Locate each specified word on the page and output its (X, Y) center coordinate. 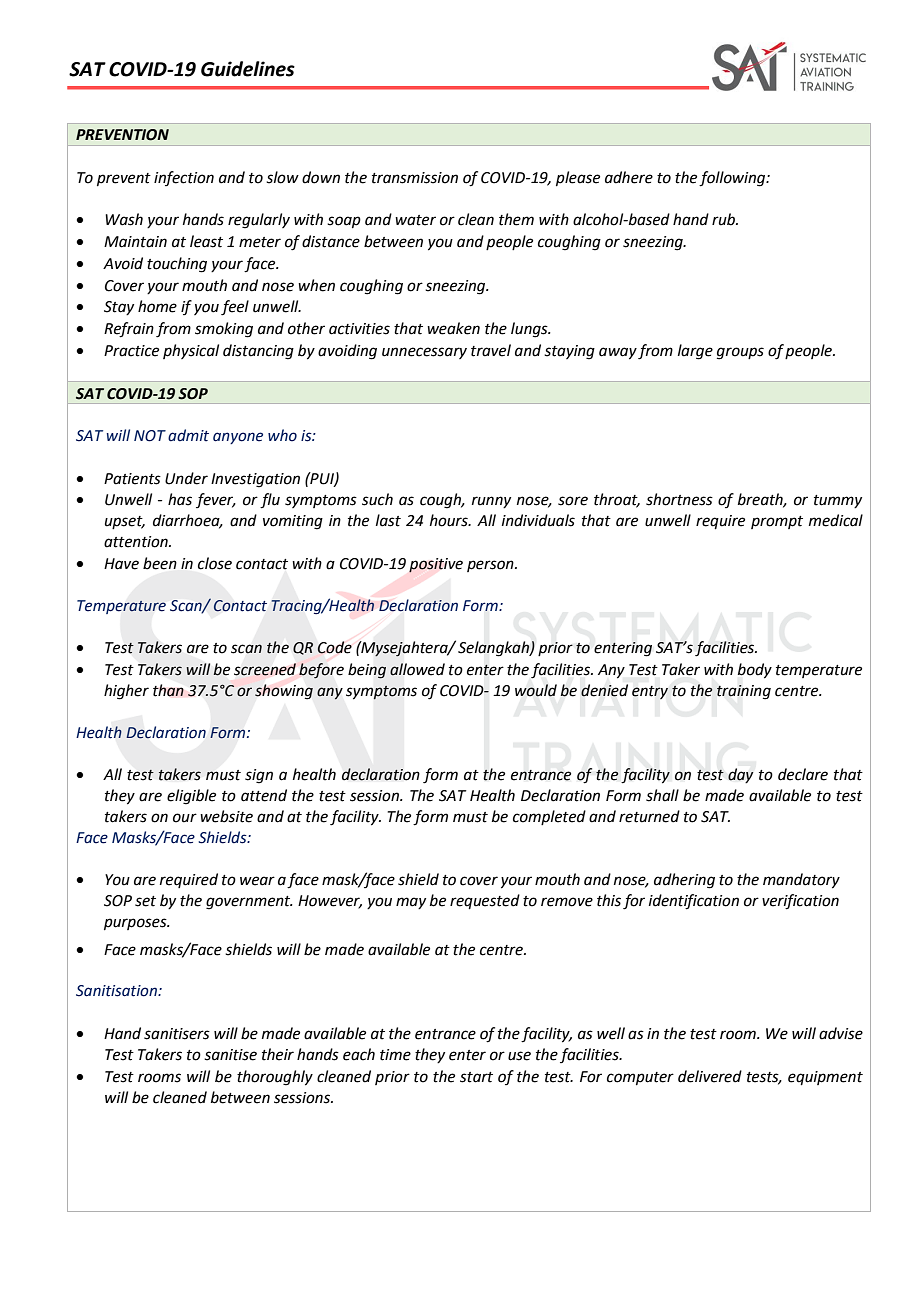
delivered (710, 1076)
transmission (415, 178)
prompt (777, 522)
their (278, 1054)
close (215, 563)
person (491, 566)
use (519, 1056)
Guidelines (248, 69)
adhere (629, 177)
